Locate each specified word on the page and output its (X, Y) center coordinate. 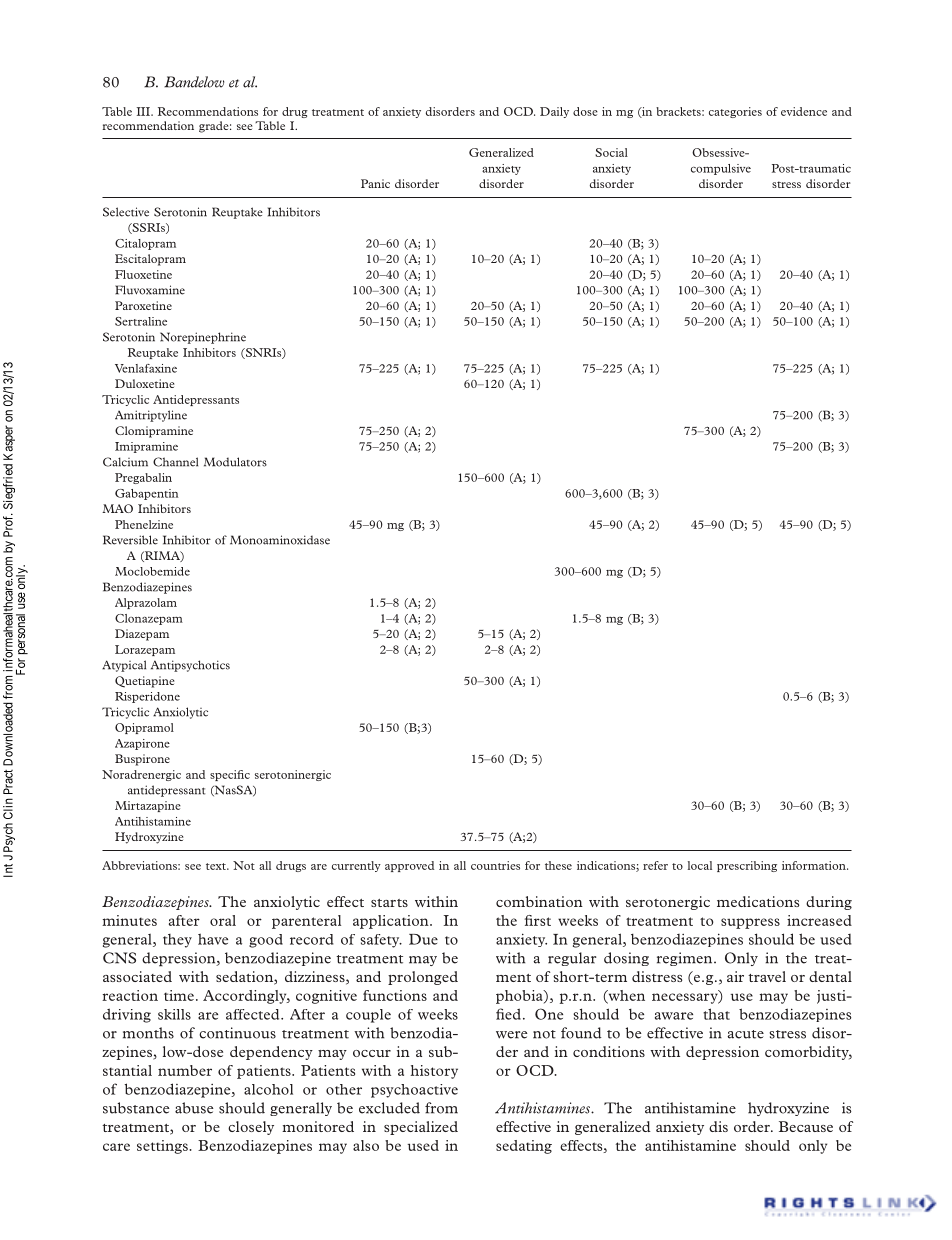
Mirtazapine (148, 806)
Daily (554, 112)
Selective (126, 212)
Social (611, 152)
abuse (194, 1108)
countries (495, 865)
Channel (175, 462)
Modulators (235, 462)
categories (735, 112)
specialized (421, 1128)
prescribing (747, 866)
